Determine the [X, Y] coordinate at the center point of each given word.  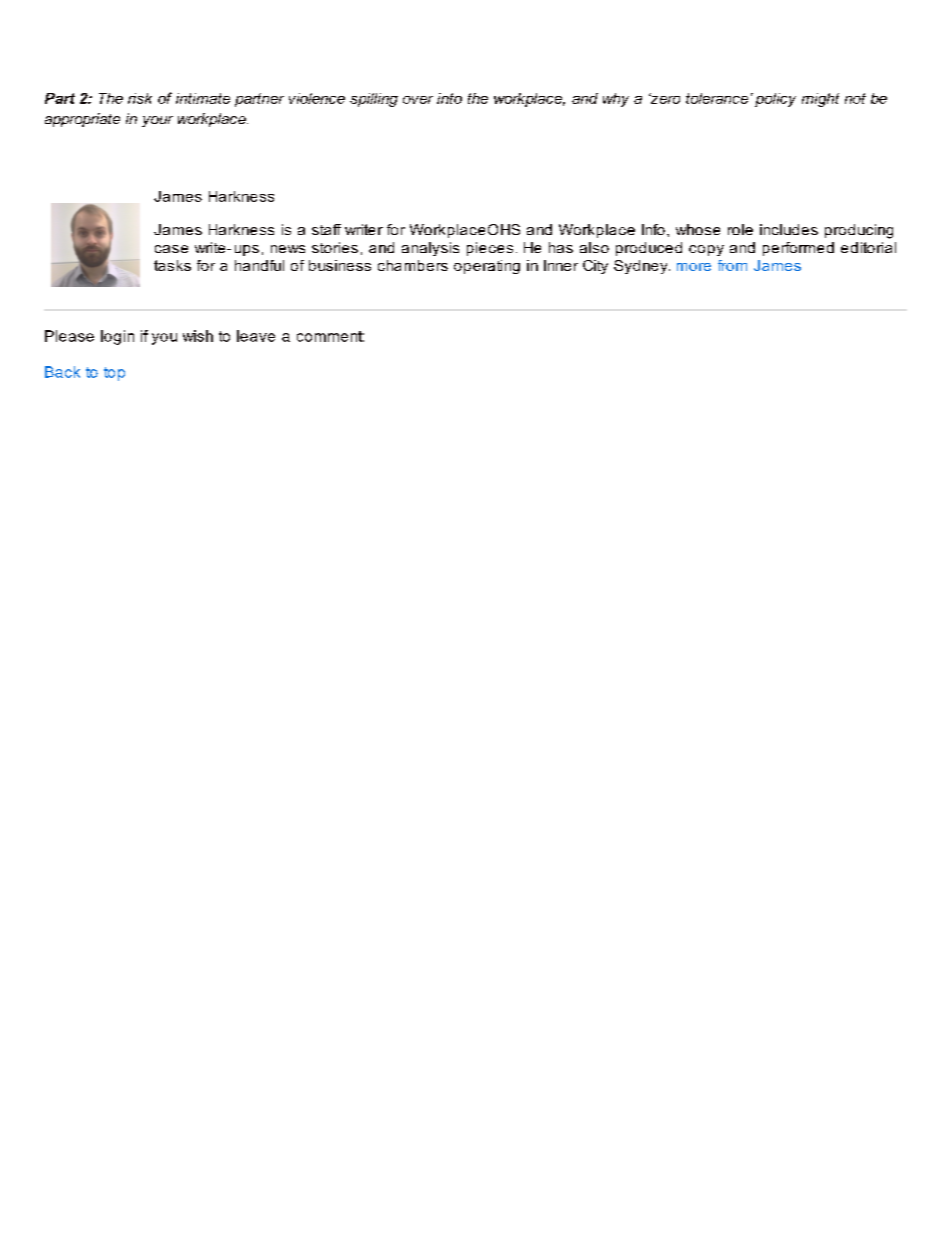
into [449, 98]
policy [775, 100]
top [114, 374]
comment [330, 336]
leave [256, 336]
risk [140, 98]
